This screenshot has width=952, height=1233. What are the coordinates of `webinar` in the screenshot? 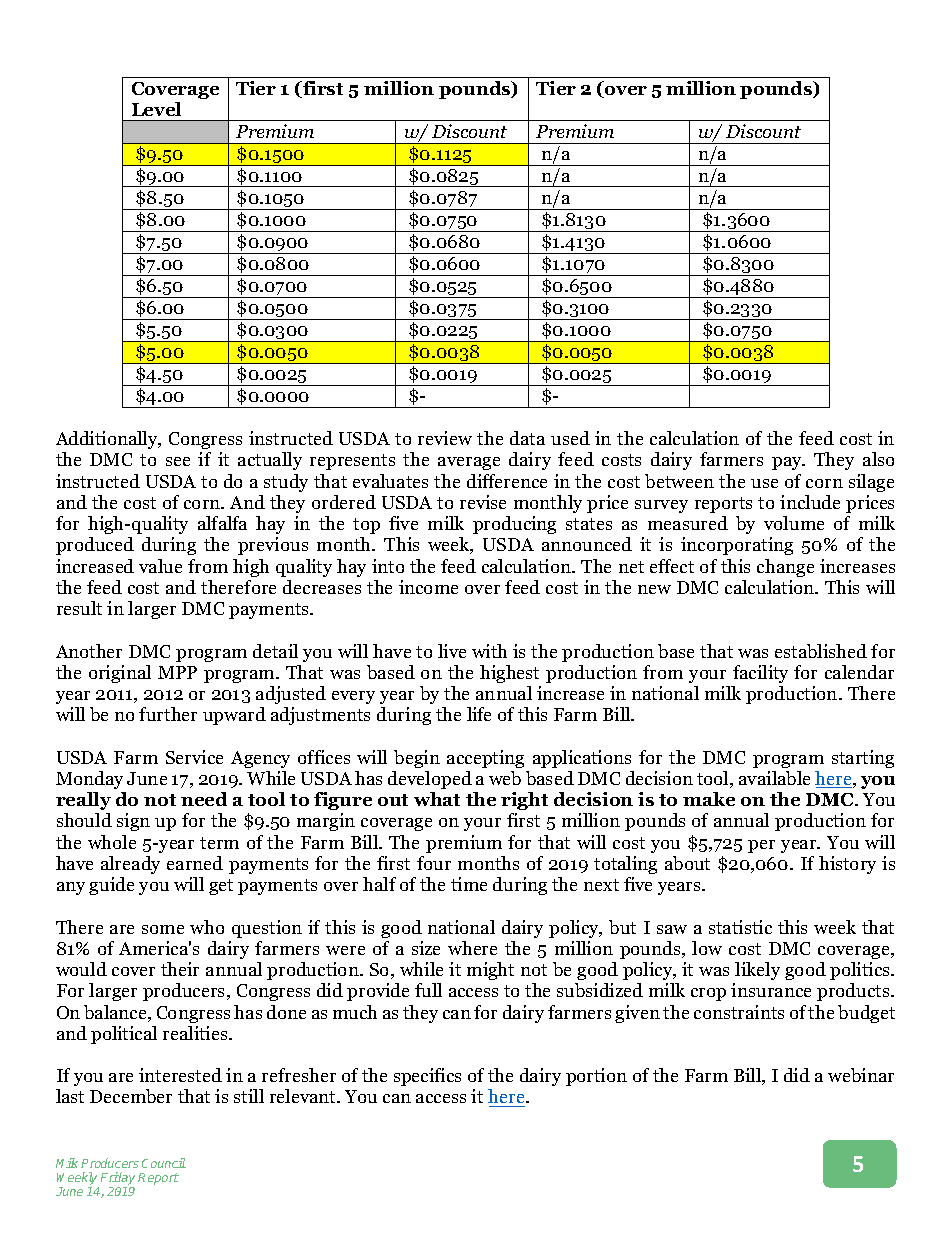 It's located at (861, 1075).
